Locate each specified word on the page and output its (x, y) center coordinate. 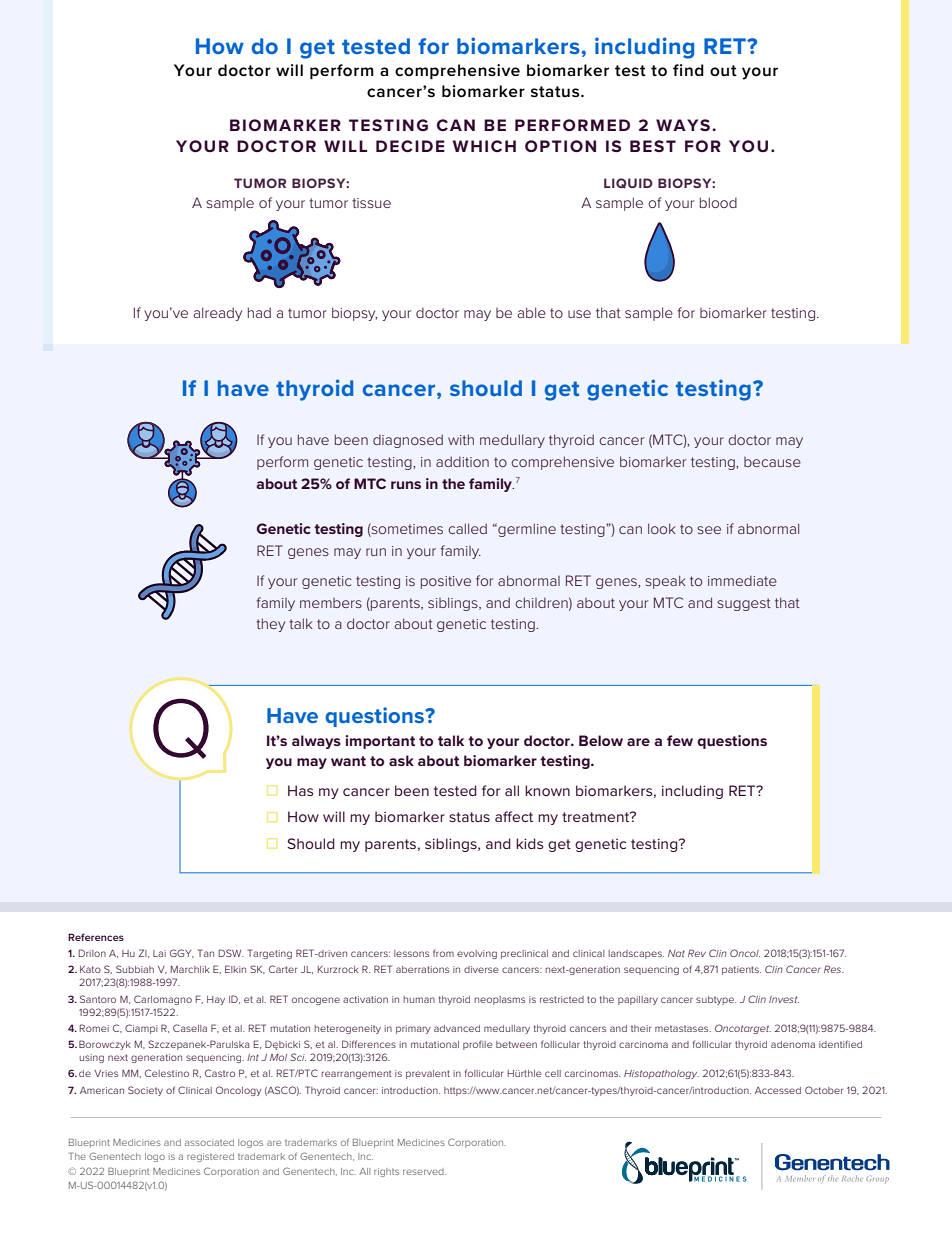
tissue (371, 203)
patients (741, 970)
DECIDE (410, 146)
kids (529, 843)
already (217, 314)
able (531, 312)
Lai (159, 953)
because (772, 462)
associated (209, 1142)
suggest (744, 604)
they (270, 625)
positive (446, 582)
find (688, 70)
